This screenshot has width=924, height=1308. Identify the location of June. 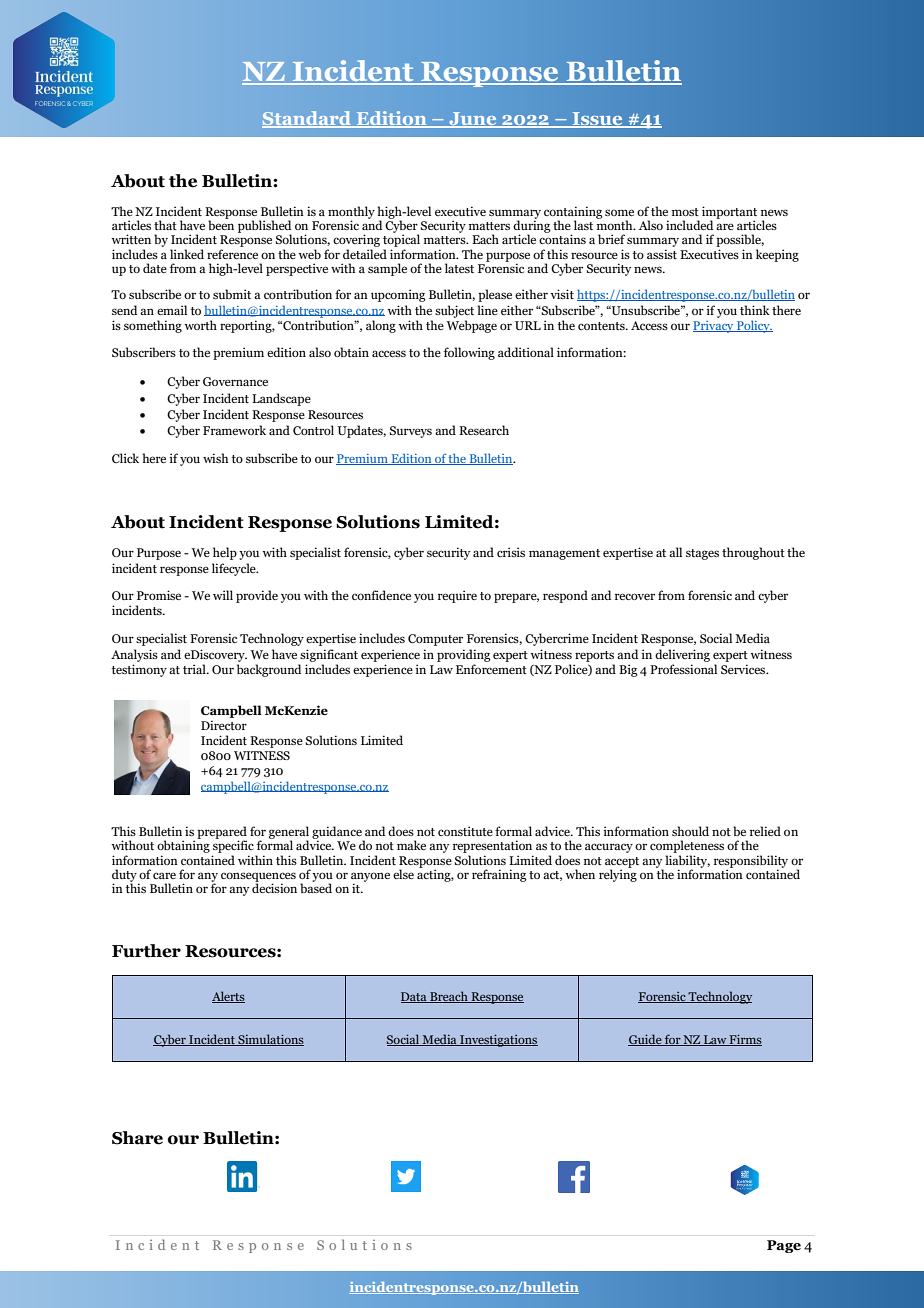
(473, 120).
